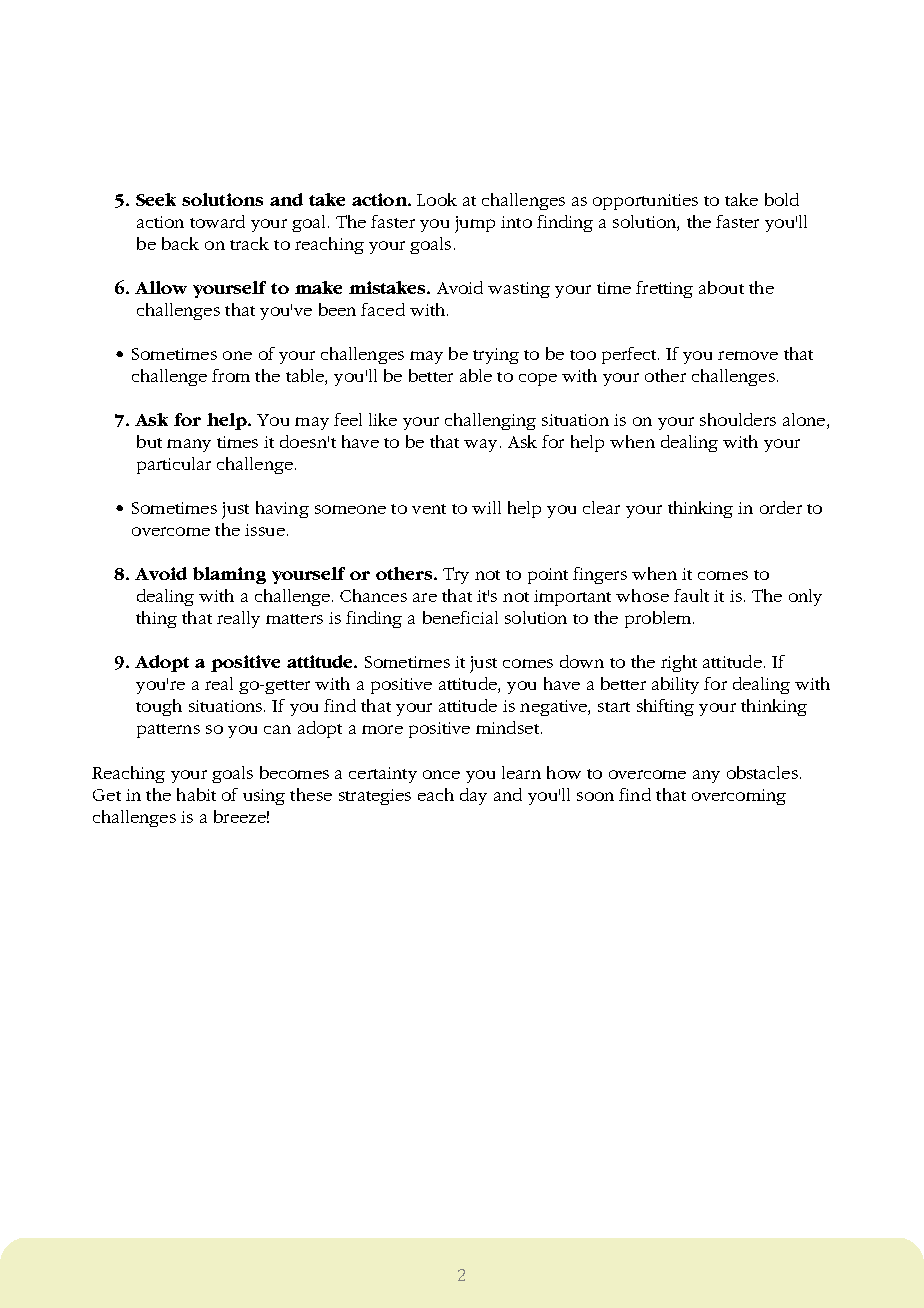  Describe the element at coordinates (231, 375) in the document. I see `from` at that location.
